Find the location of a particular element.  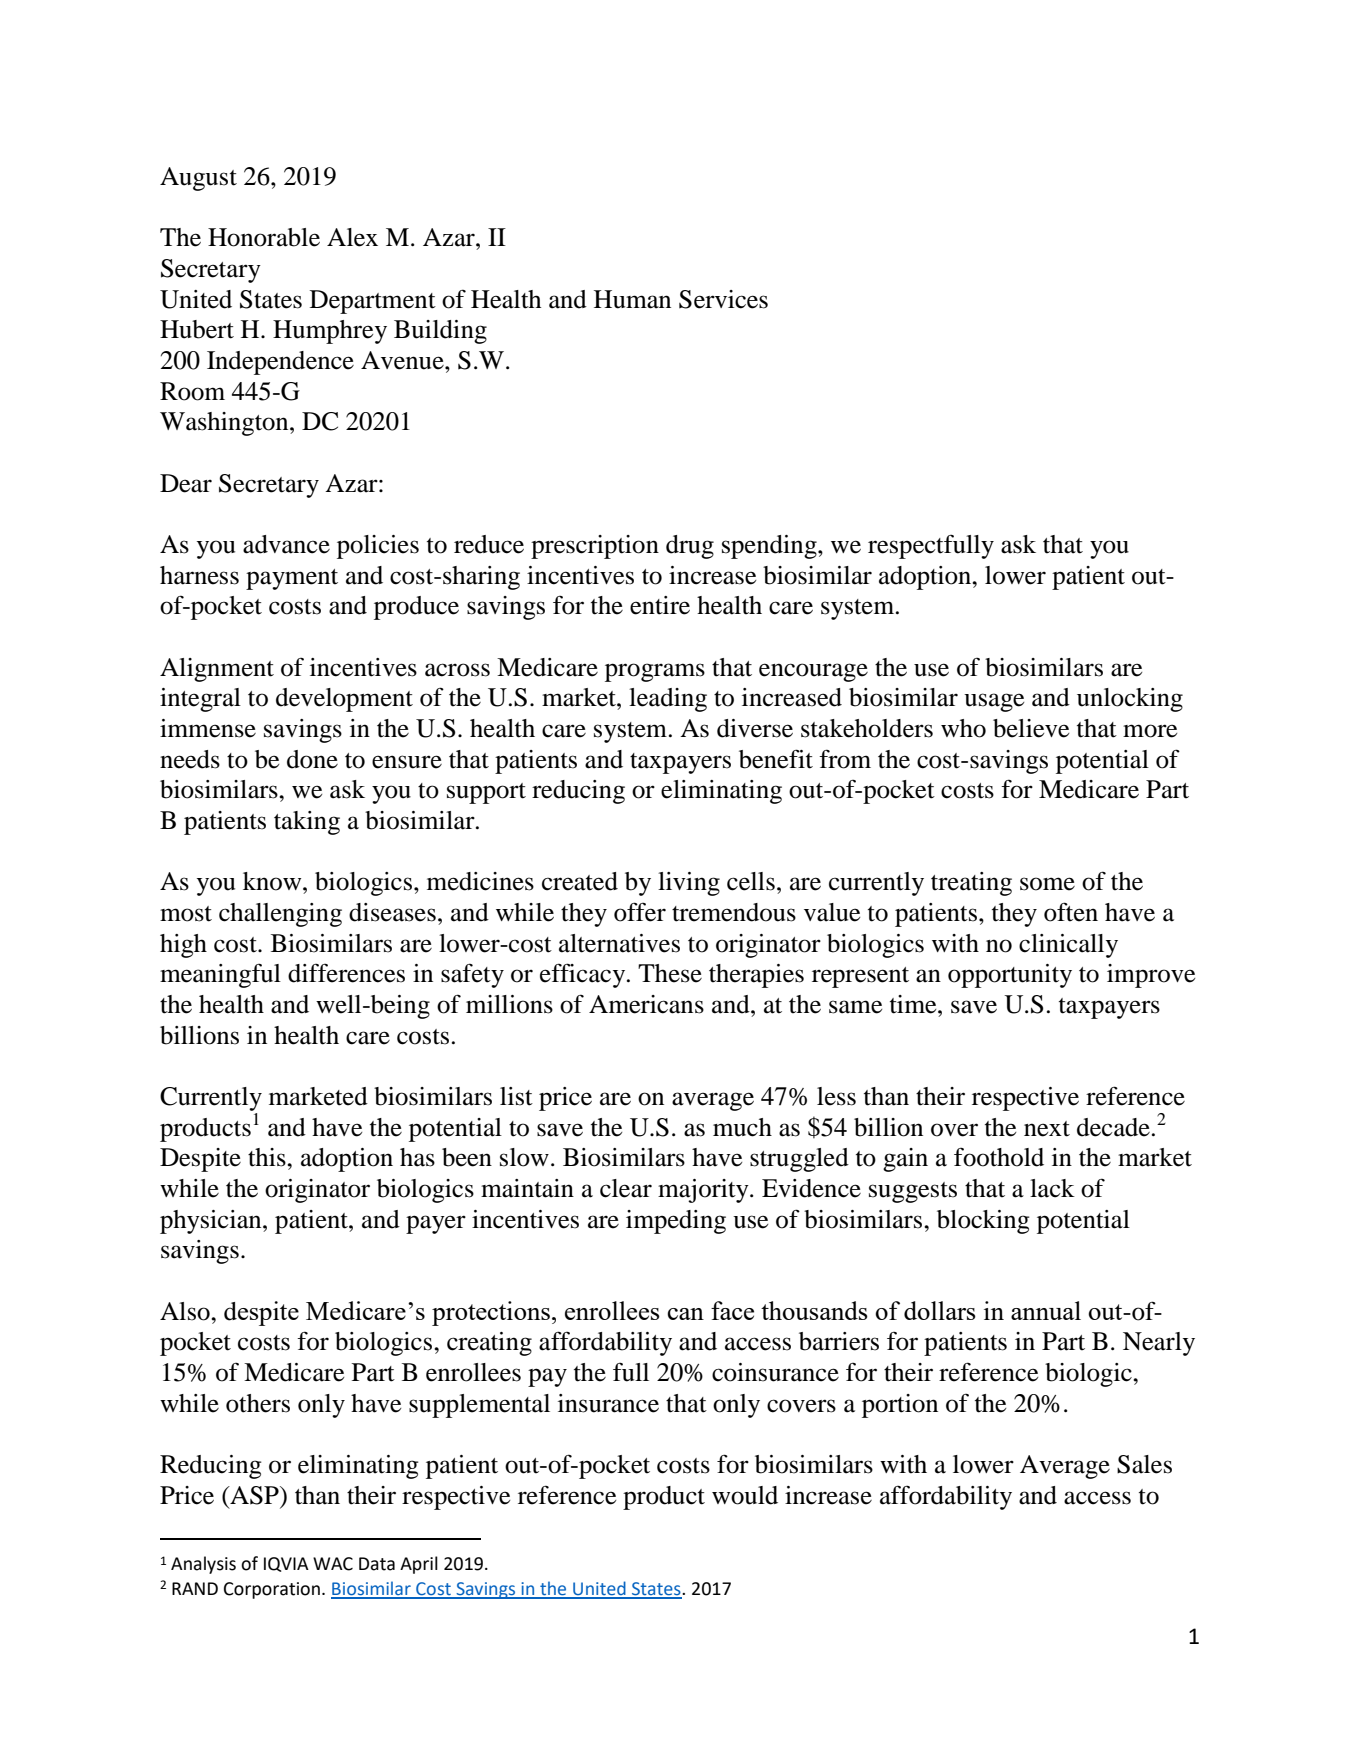

living is located at coordinates (689, 884).
